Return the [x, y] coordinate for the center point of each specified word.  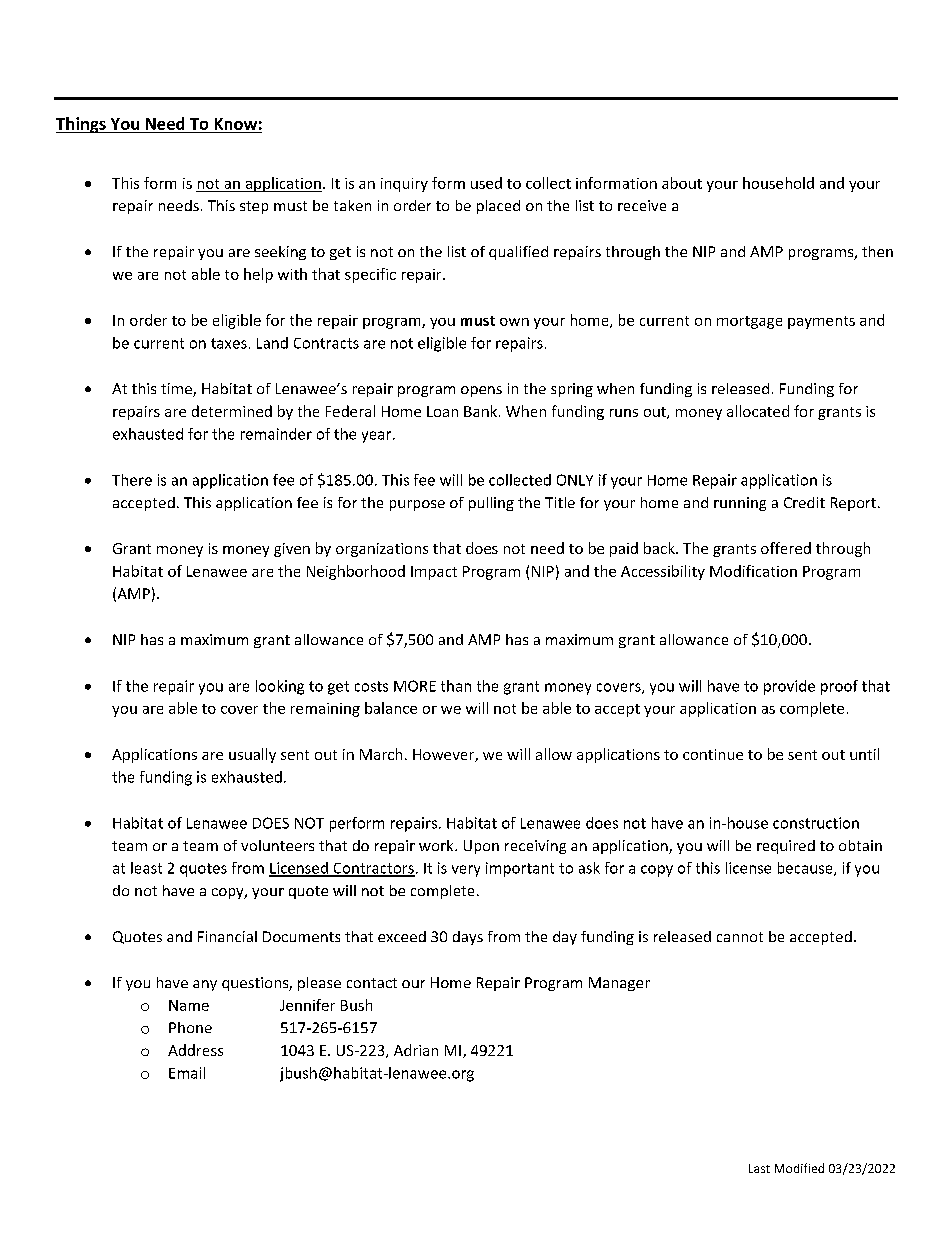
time [177, 390]
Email [187, 1073]
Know [236, 124]
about [682, 183]
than [456, 686]
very [466, 871]
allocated [758, 411]
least [146, 868]
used [486, 183]
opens [481, 391]
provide [789, 687]
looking [280, 687]
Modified [799, 1168]
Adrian [416, 1050]
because [806, 869]
